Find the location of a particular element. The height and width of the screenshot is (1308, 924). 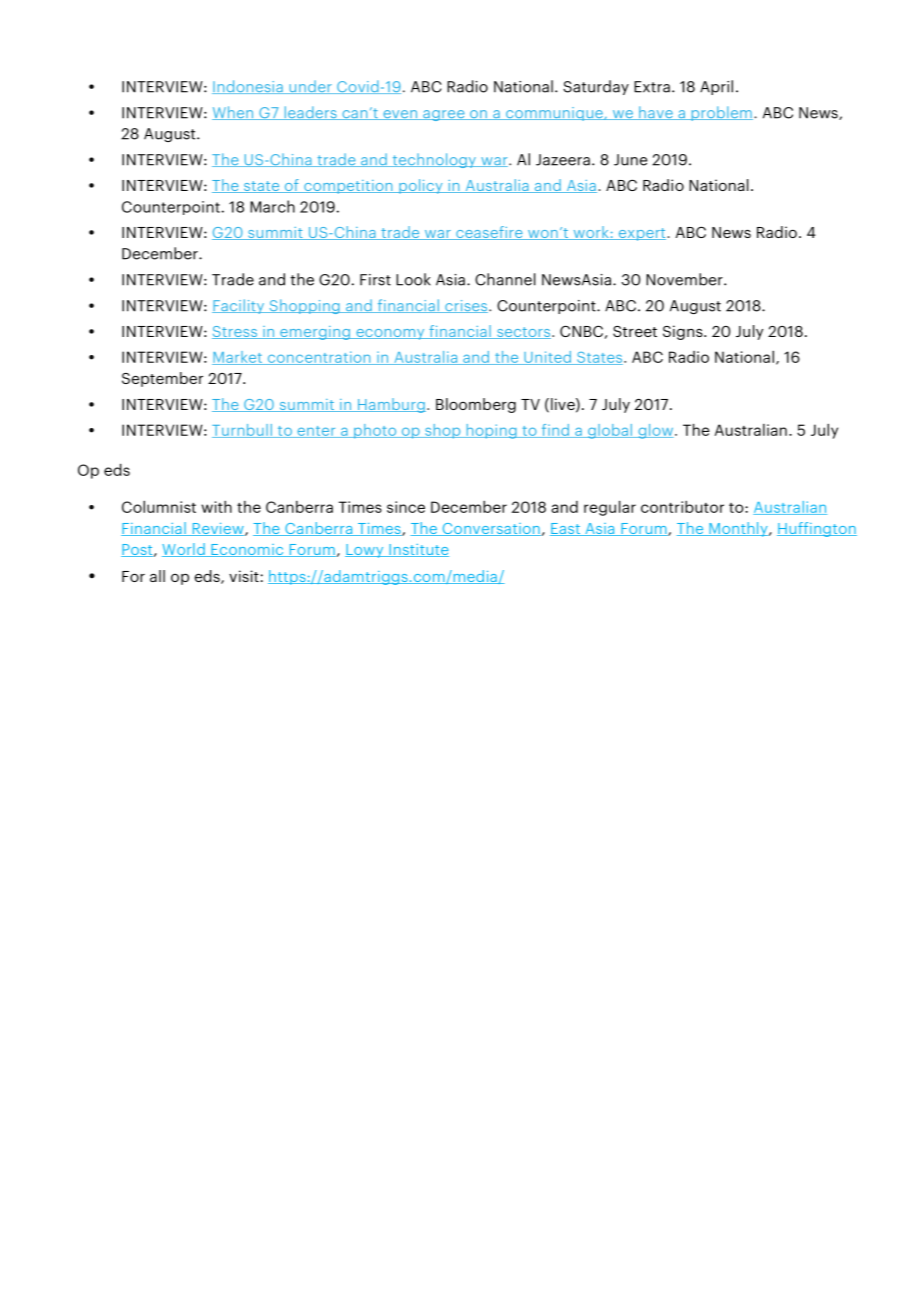

Turnbull is located at coordinates (243, 431).
